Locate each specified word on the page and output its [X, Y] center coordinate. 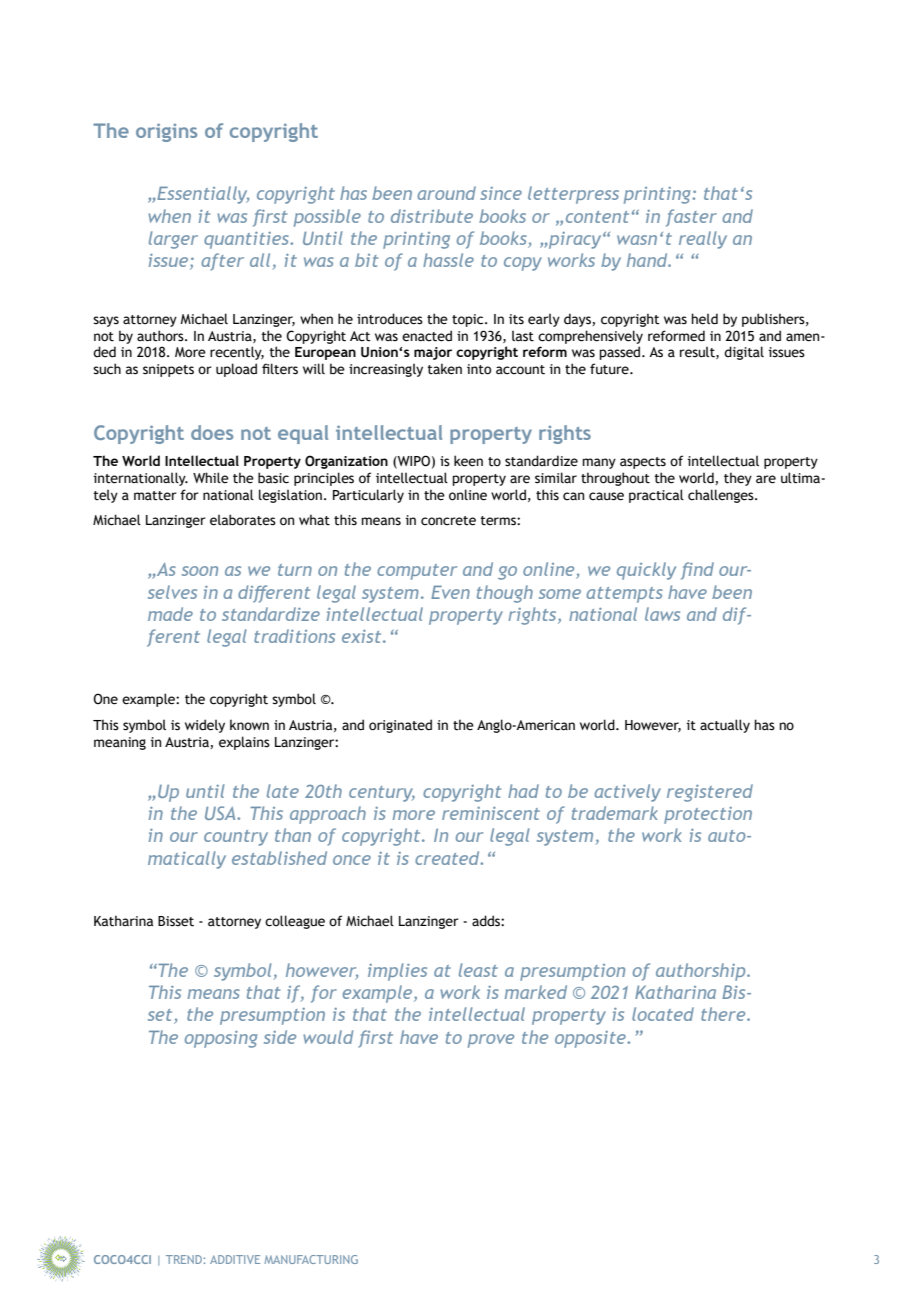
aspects [643, 463]
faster [691, 218]
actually [725, 726]
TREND [184, 1259]
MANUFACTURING [311, 1259]
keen [468, 461]
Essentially [202, 195]
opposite [591, 1039]
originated [400, 726]
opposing [221, 1039]
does [212, 432]
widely [205, 726]
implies [397, 972]
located [663, 1014]
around [446, 193]
